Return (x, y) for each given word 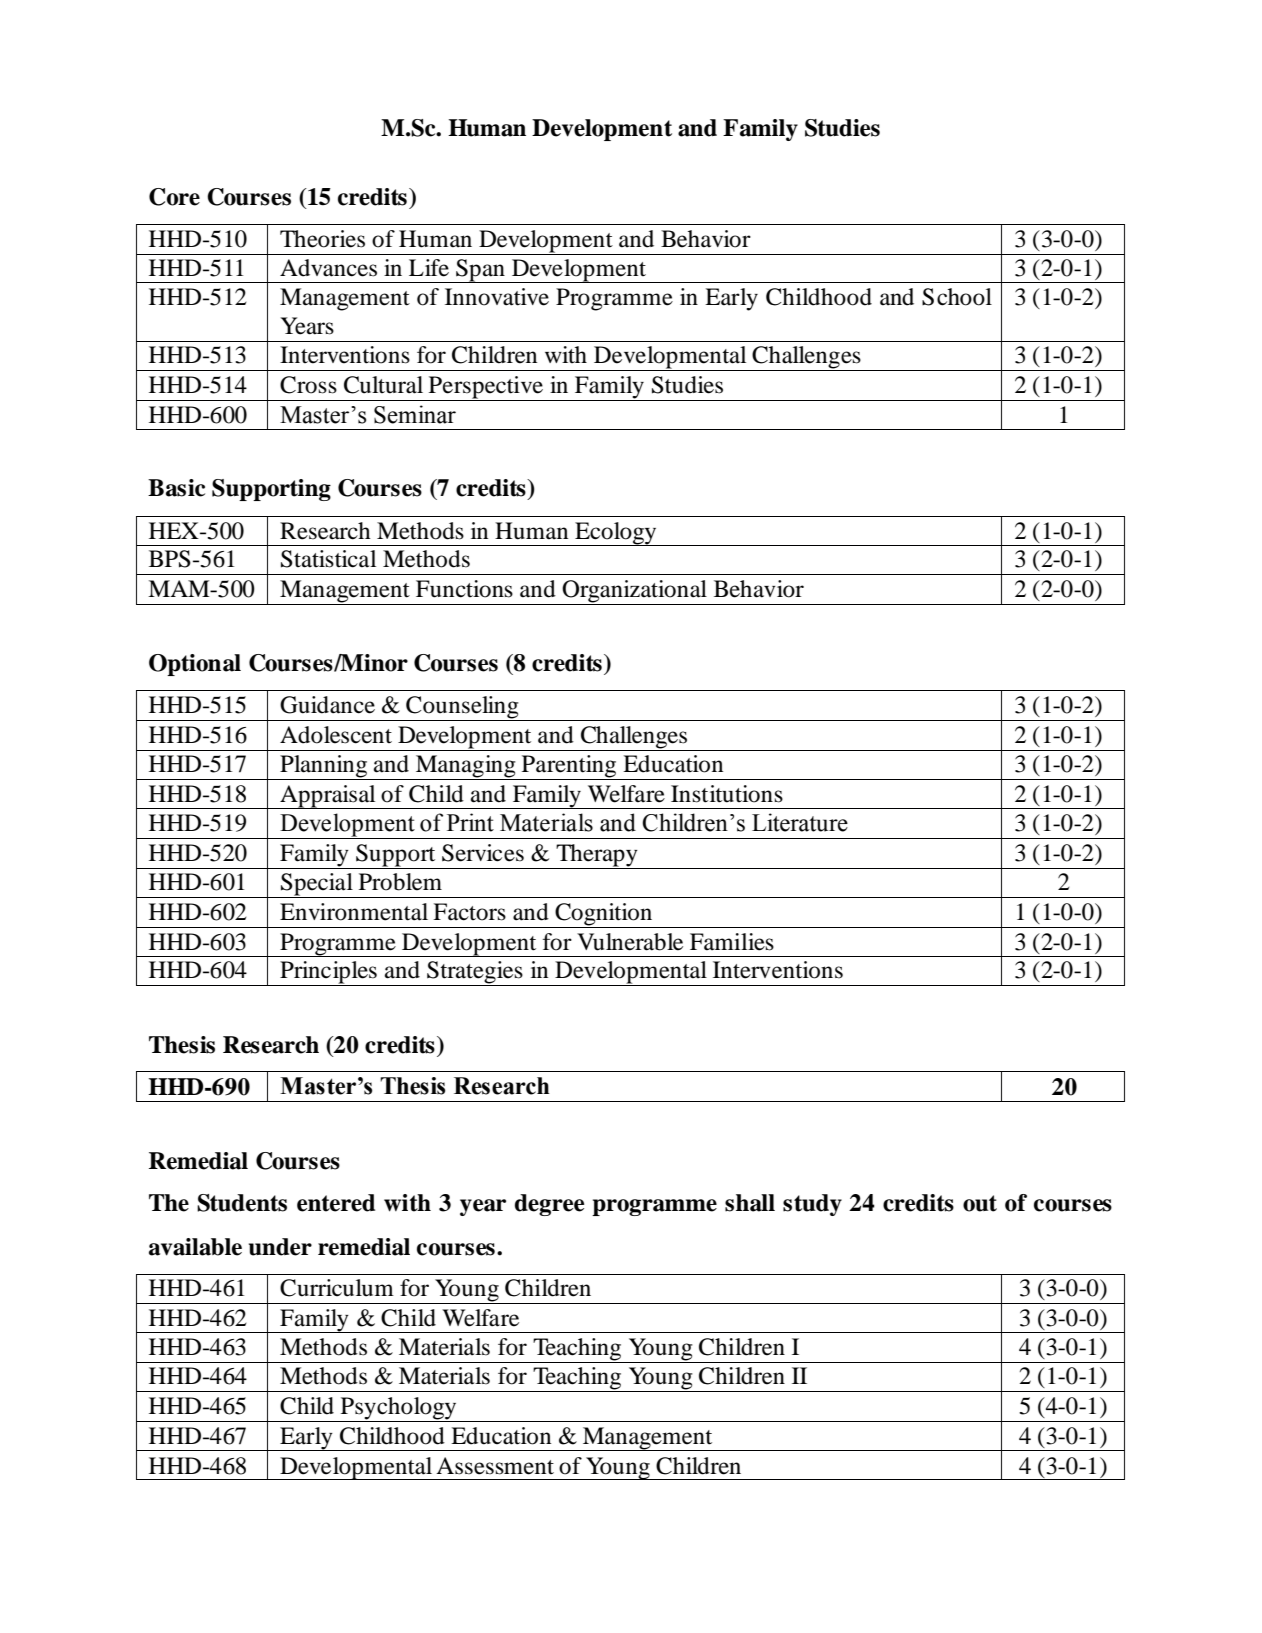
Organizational (635, 592)
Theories (322, 239)
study (812, 1205)
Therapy (597, 855)
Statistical (328, 559)
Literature (800, 822)
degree (549, 1205)
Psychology (399, 1409)
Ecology (616, 534)
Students (242, 1203)
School (957, 297)
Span (480, 271)
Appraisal (328, 797)
